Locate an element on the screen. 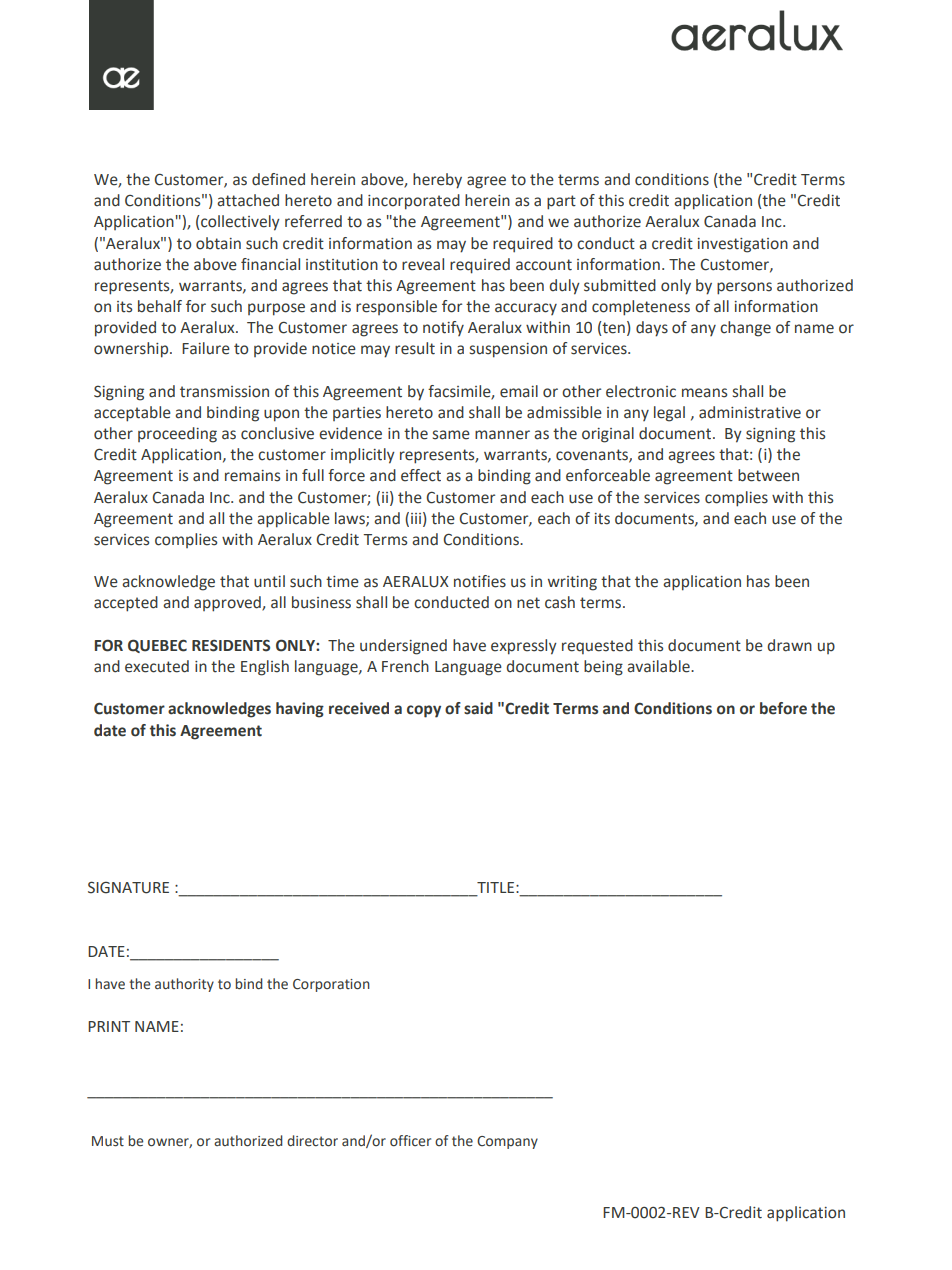  investigation is located at coordinates (742, 245).
